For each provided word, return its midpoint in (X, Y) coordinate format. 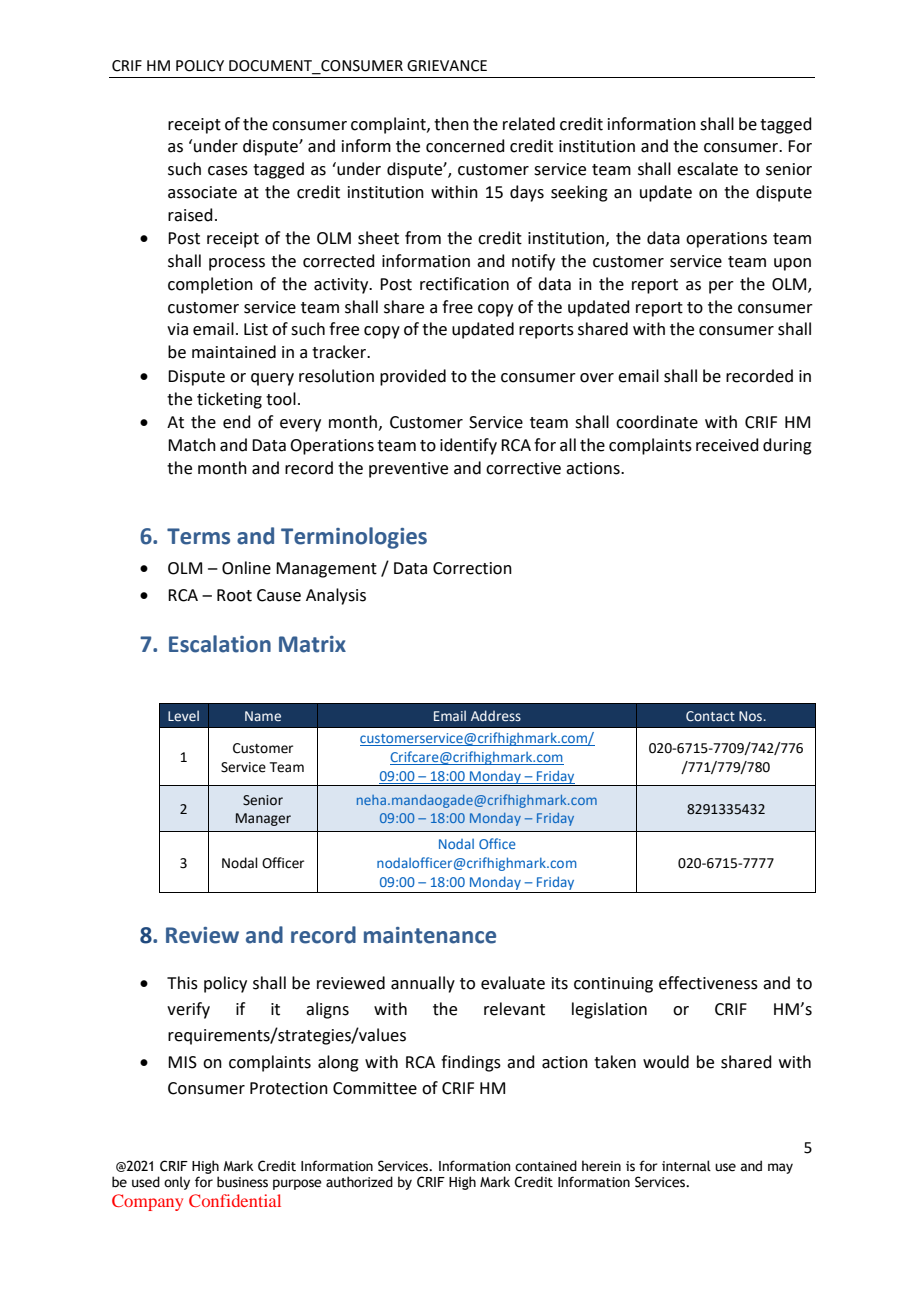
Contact (710, 716)
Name (263, 716)
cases (228, 171)
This (182, 983)
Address (496, 715)
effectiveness (708, 983)
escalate (707, 169)
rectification (464, 284)
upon (792, 264)
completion (210, 285)
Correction (472, 568)
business (242, 1182)
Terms (198, 536)
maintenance (430, 935)
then (451, 124)
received (727, 445)
